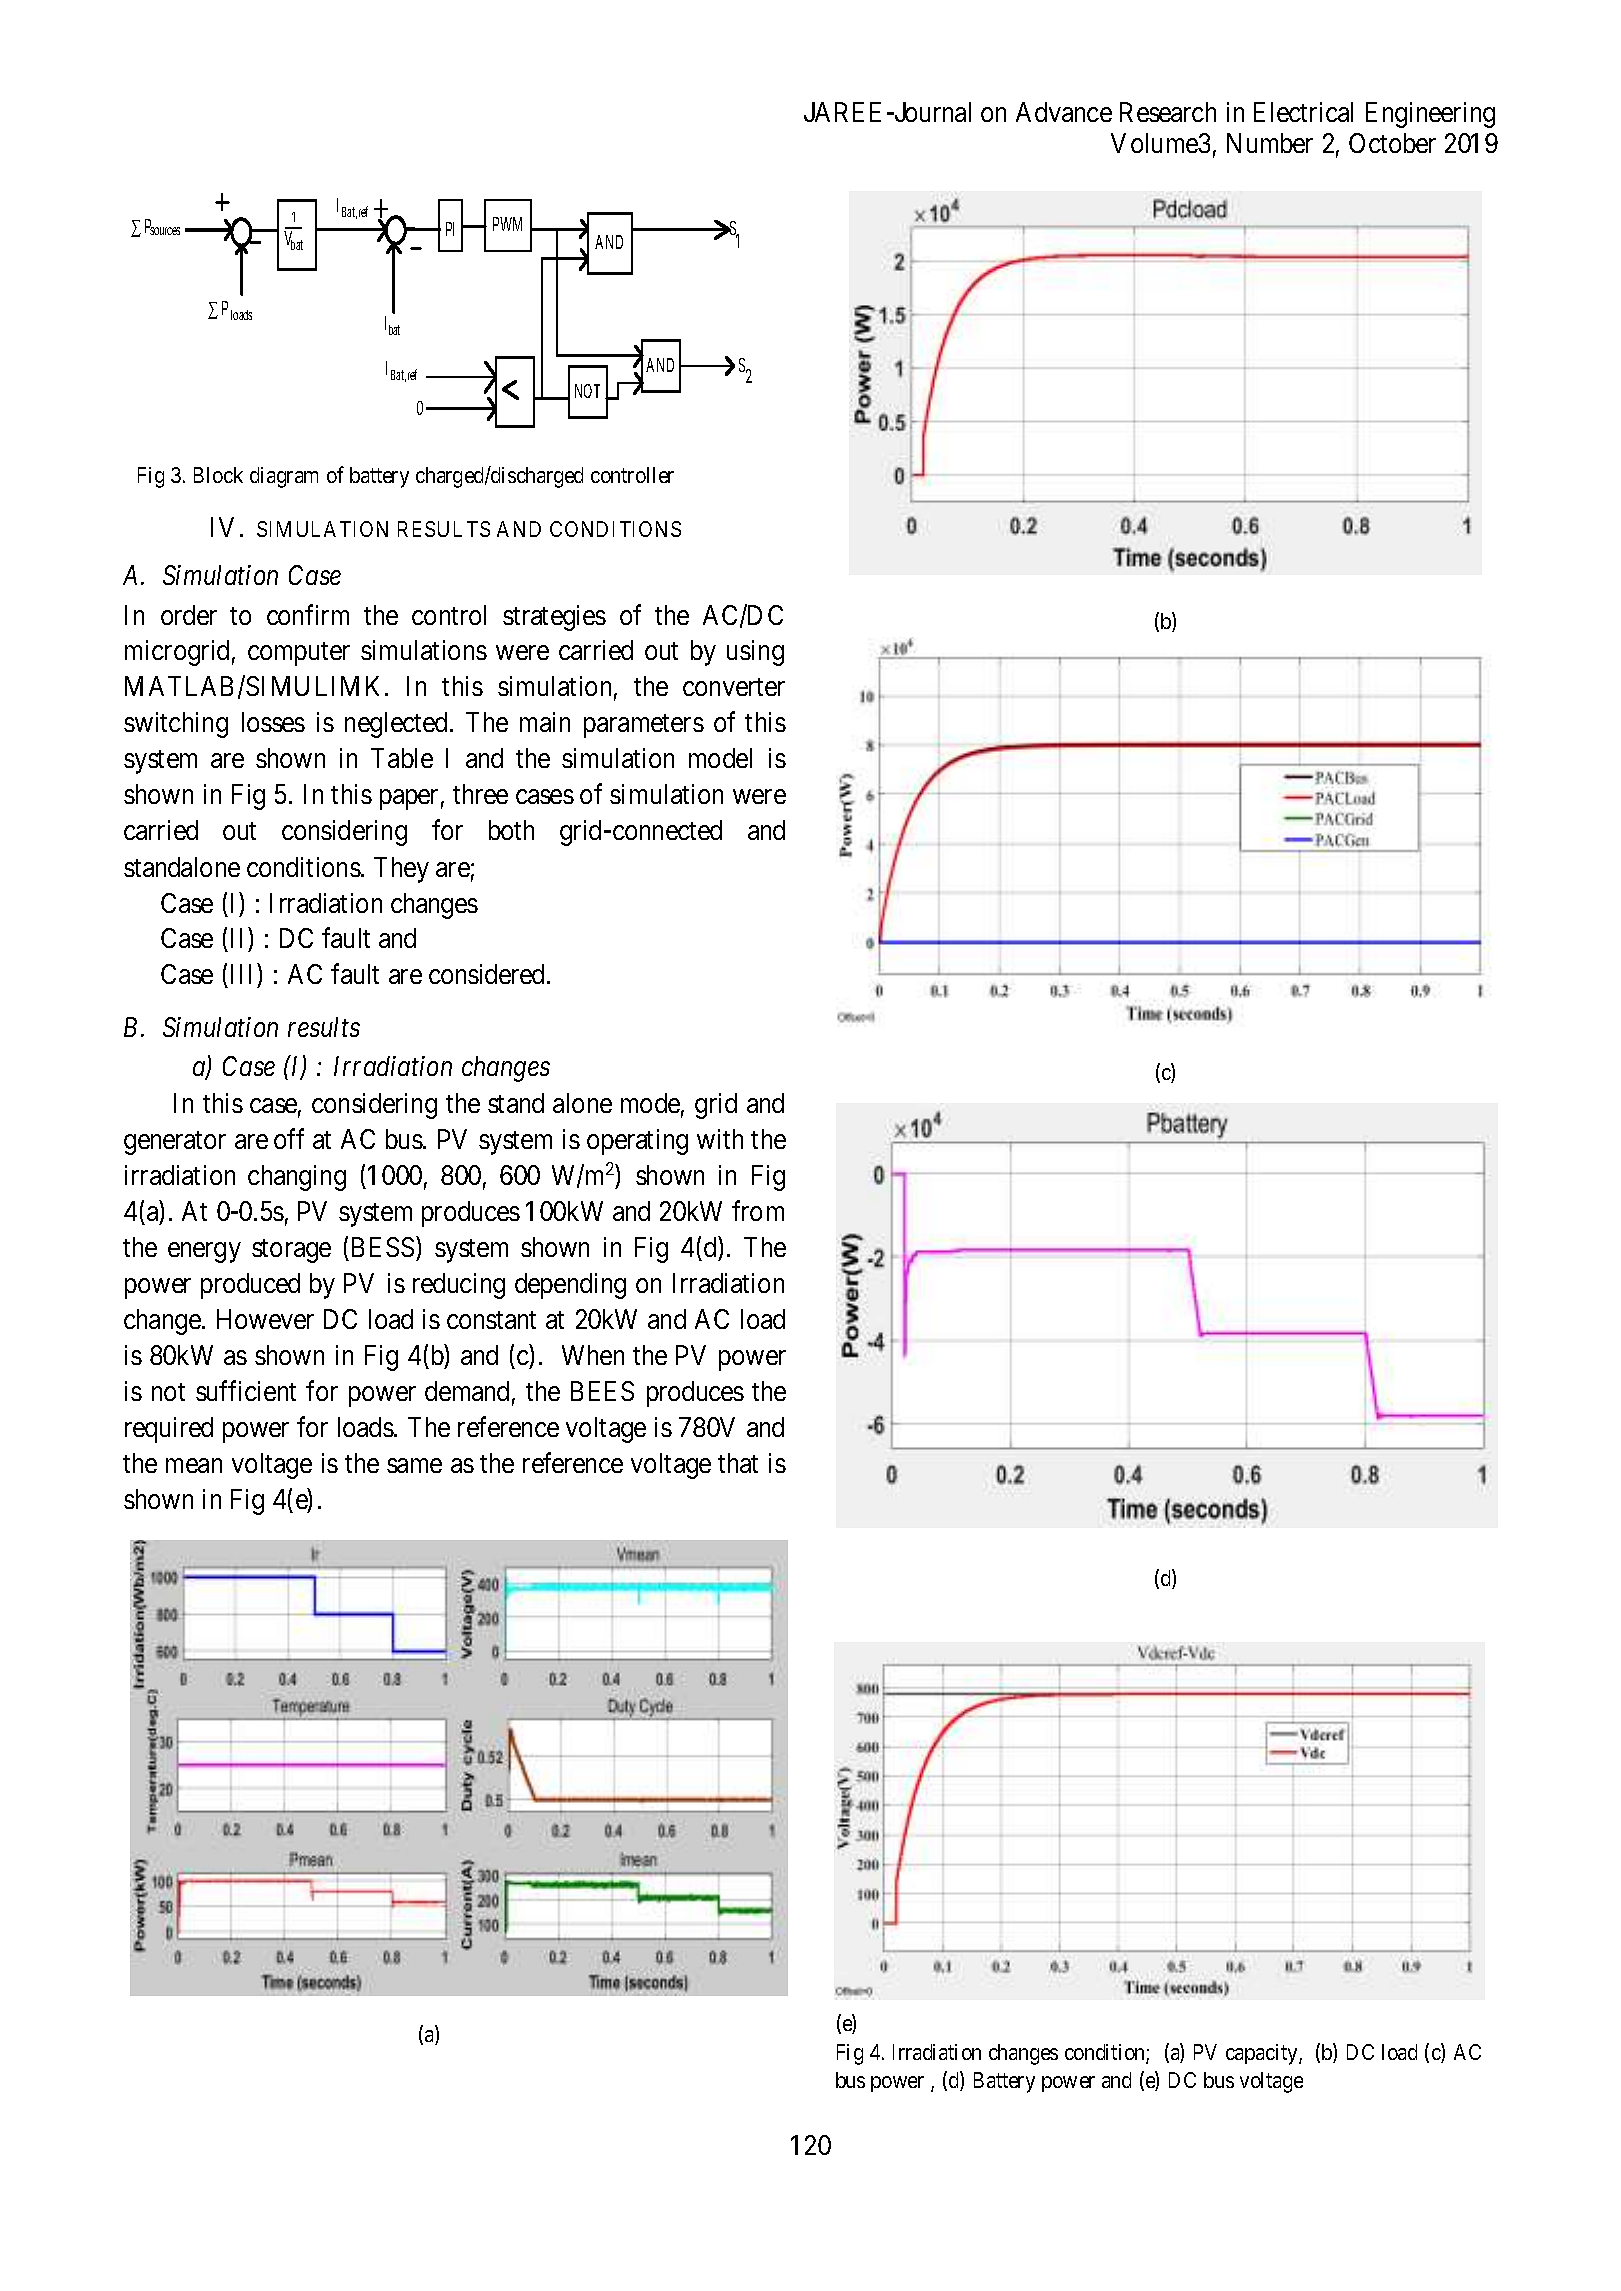 Image resolution: width=1621 pixels, height=2291 pixels. Describe the element at coordinates (1270, 143) in the screenshot. I see `Number` at that location.
